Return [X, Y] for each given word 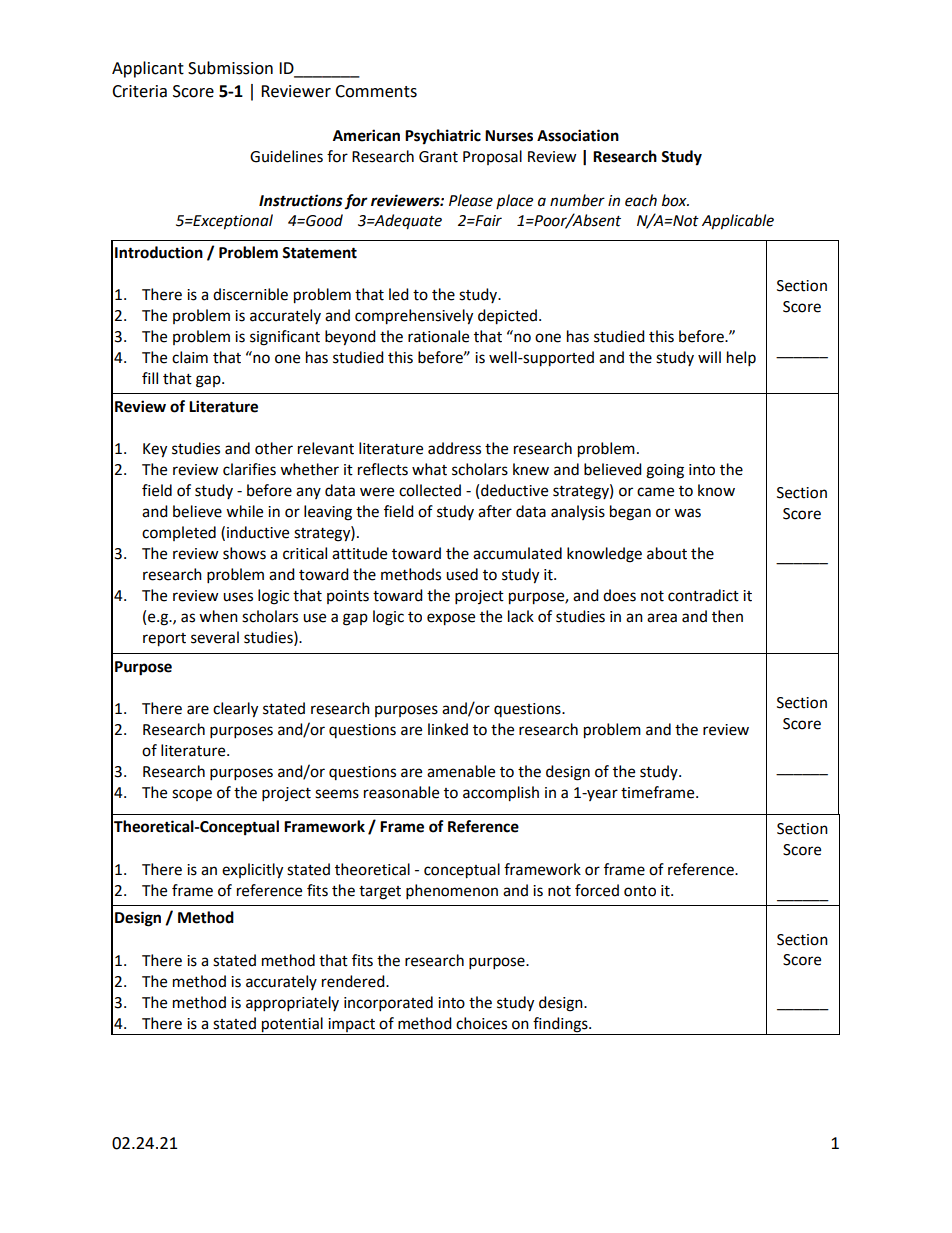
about [667, 553]
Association [578, 135]
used [462, 574]
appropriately [292, 1004]
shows [244, 553]
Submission [230, 68]
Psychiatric [443, 137]
